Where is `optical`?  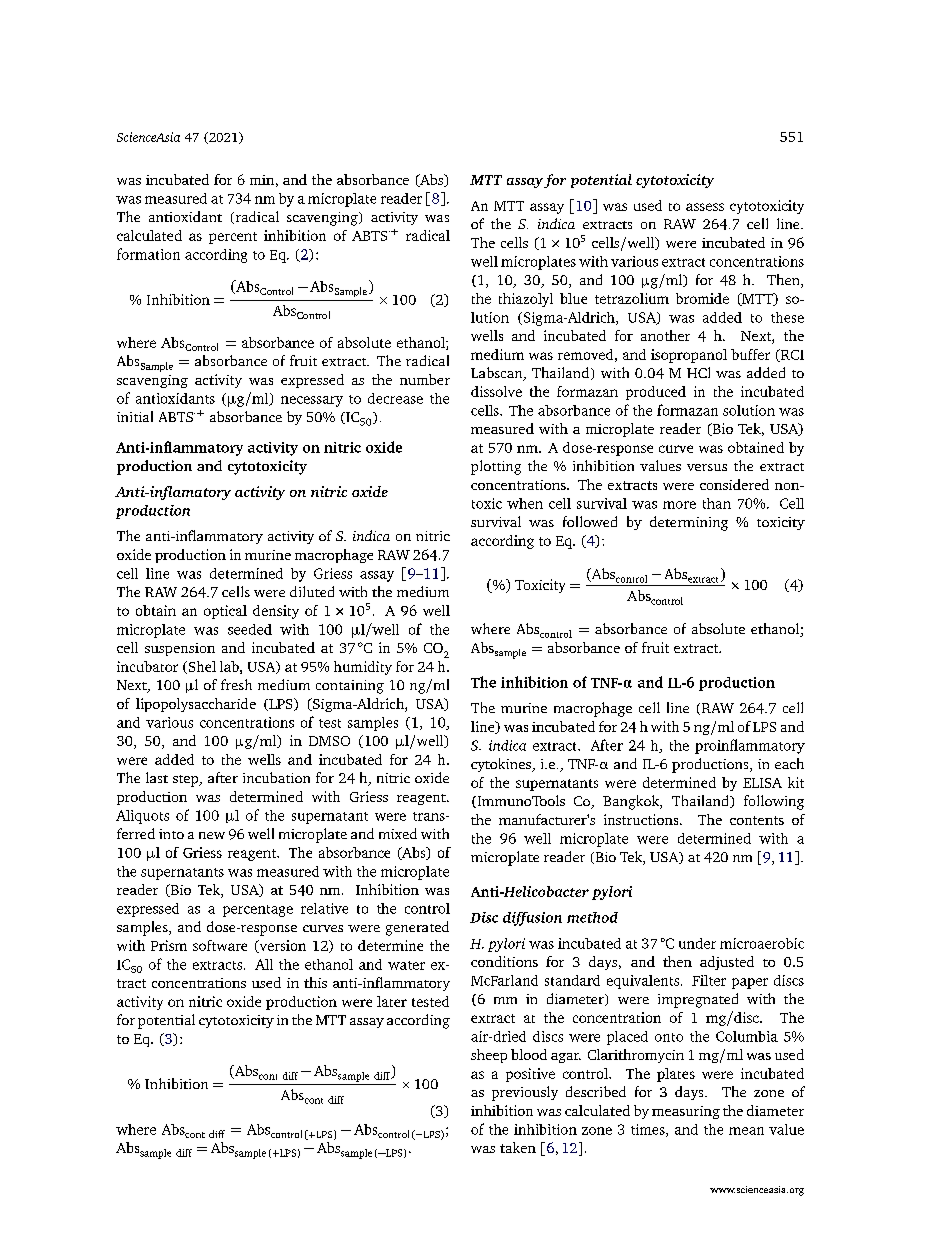
optical is located at coordinates (225, 612).
